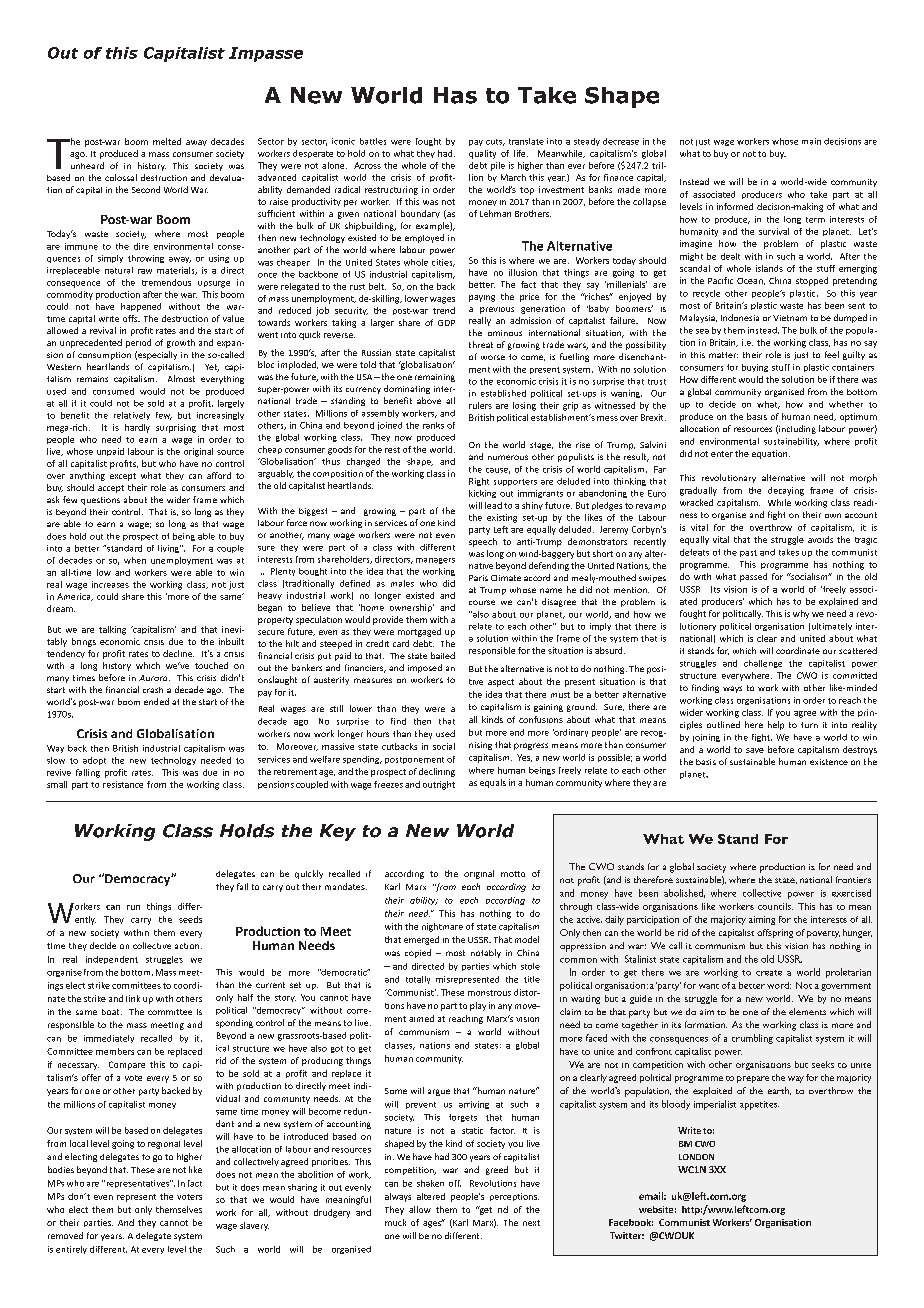 The width and height of the screenshot is (924, 1308). I want to click on motto, so click(513, 874).
